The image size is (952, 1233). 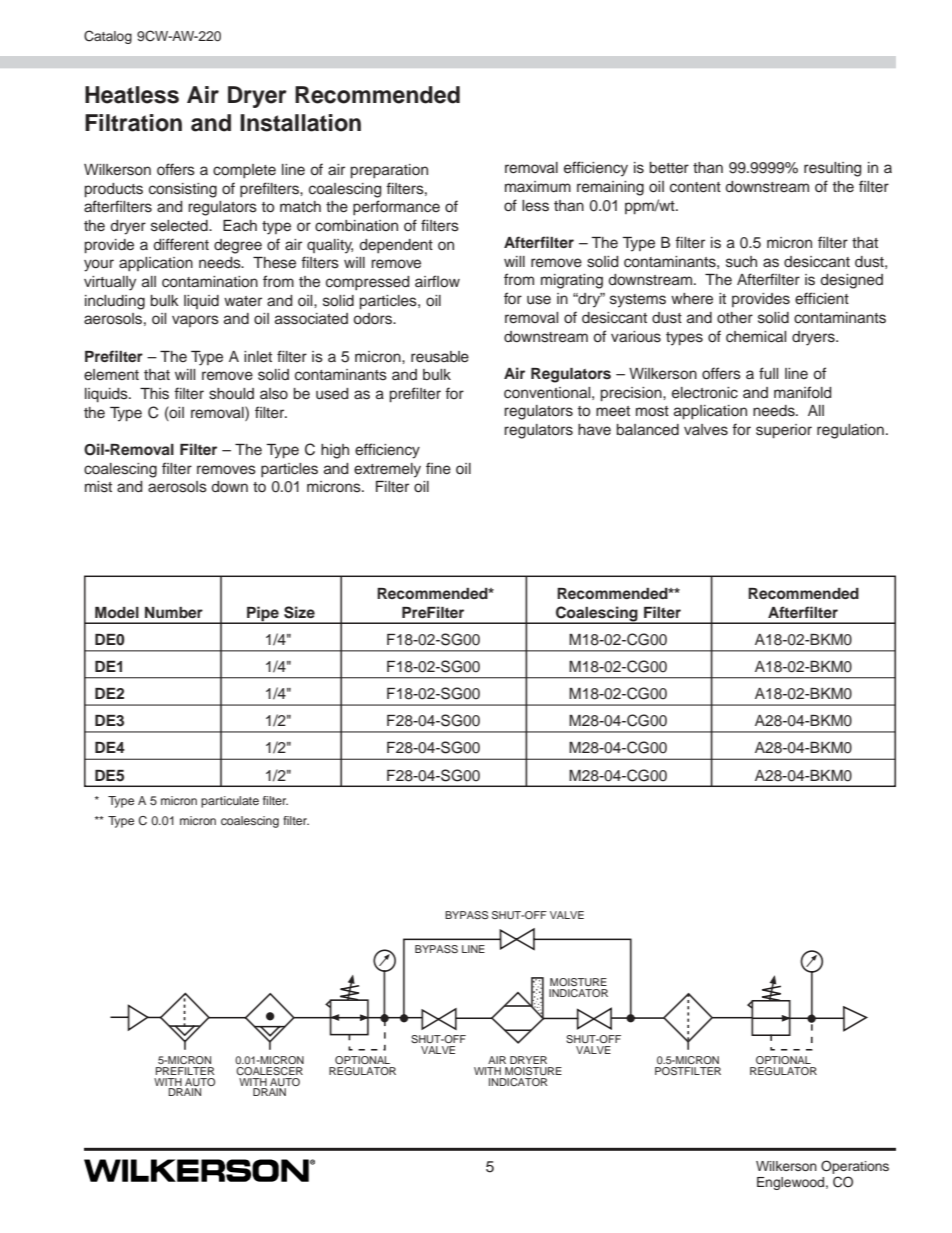 I want to click on superior, so click(x=784, y=431).
